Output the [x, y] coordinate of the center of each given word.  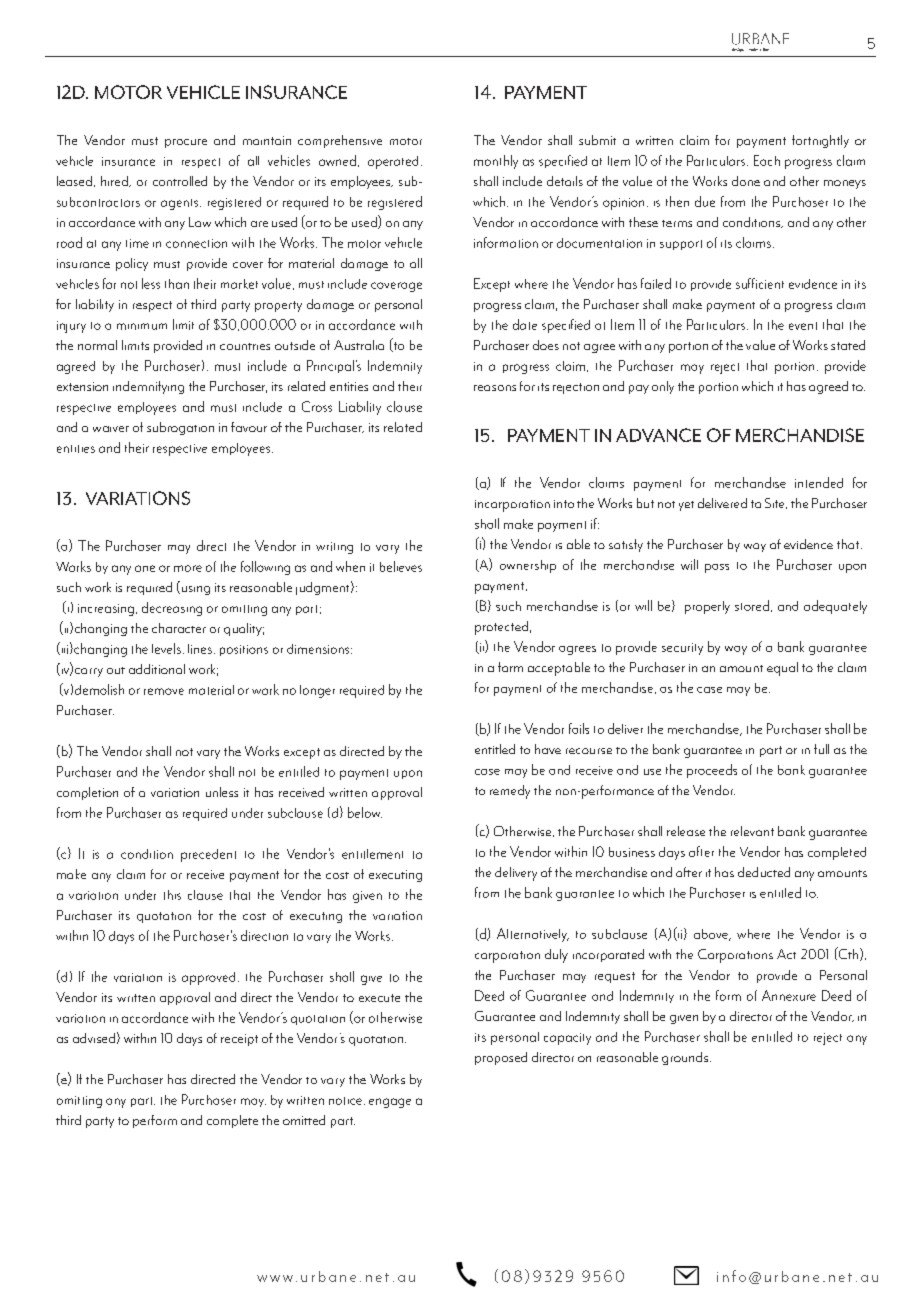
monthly [496, 162]
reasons [495, 388]
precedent [208, 855]
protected [501, 628]
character [179, 628]
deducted [764, 872]
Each [767, 160]
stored [752, 605]
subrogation [180, 428]
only [663, 387]
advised [94, 1038]
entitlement [372, 854]
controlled [180, 181]
